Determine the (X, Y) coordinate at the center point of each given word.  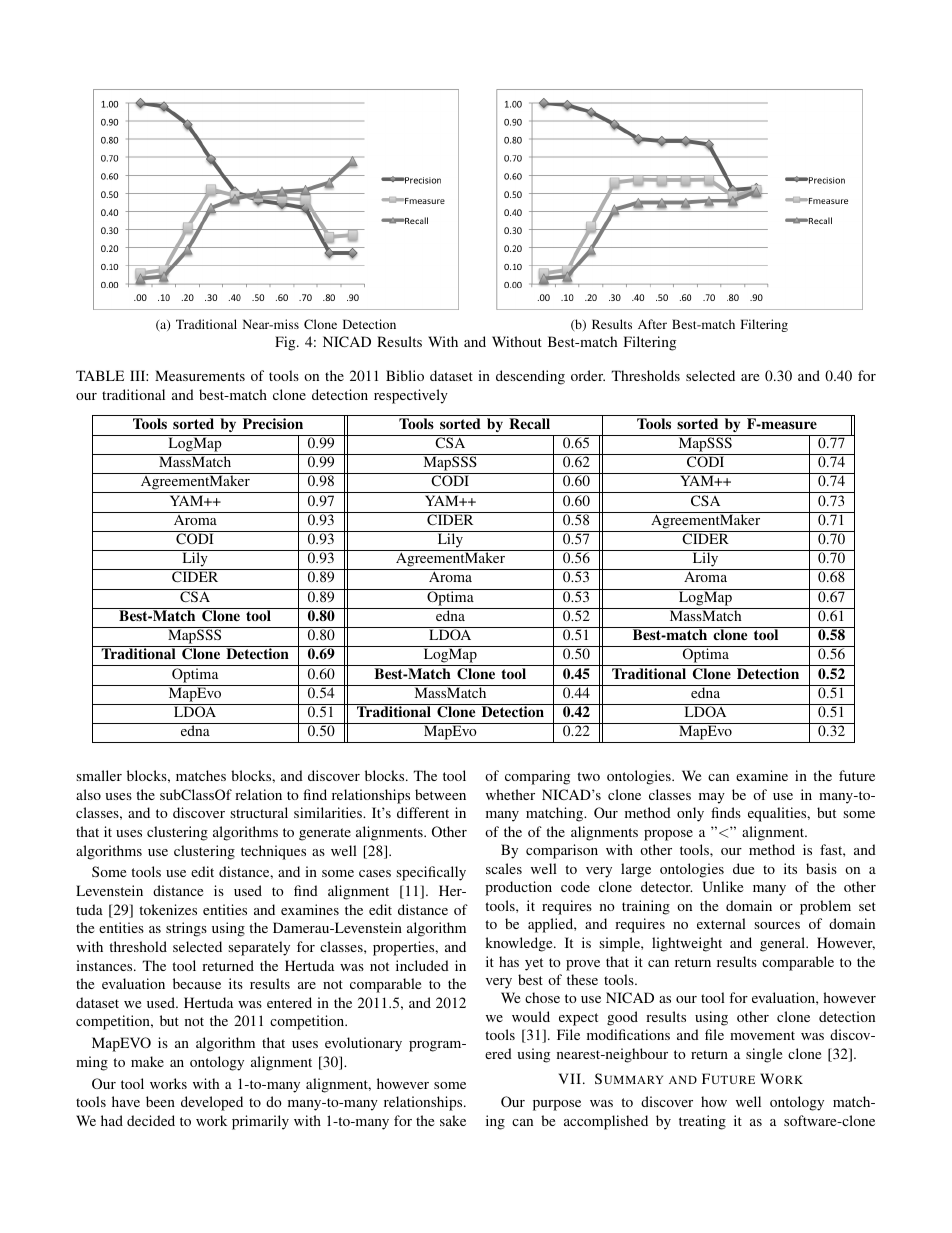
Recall (529, 423)
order (588, 375)
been (160, 1101)
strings (186, 929)
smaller (99, 775)
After (652, 324)
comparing (537, 777)
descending (530, 377)
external (721, 923)
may (712, 798)
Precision (273, 423)
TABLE (100, 375)
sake (453, 1120)
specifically (431, 873)
